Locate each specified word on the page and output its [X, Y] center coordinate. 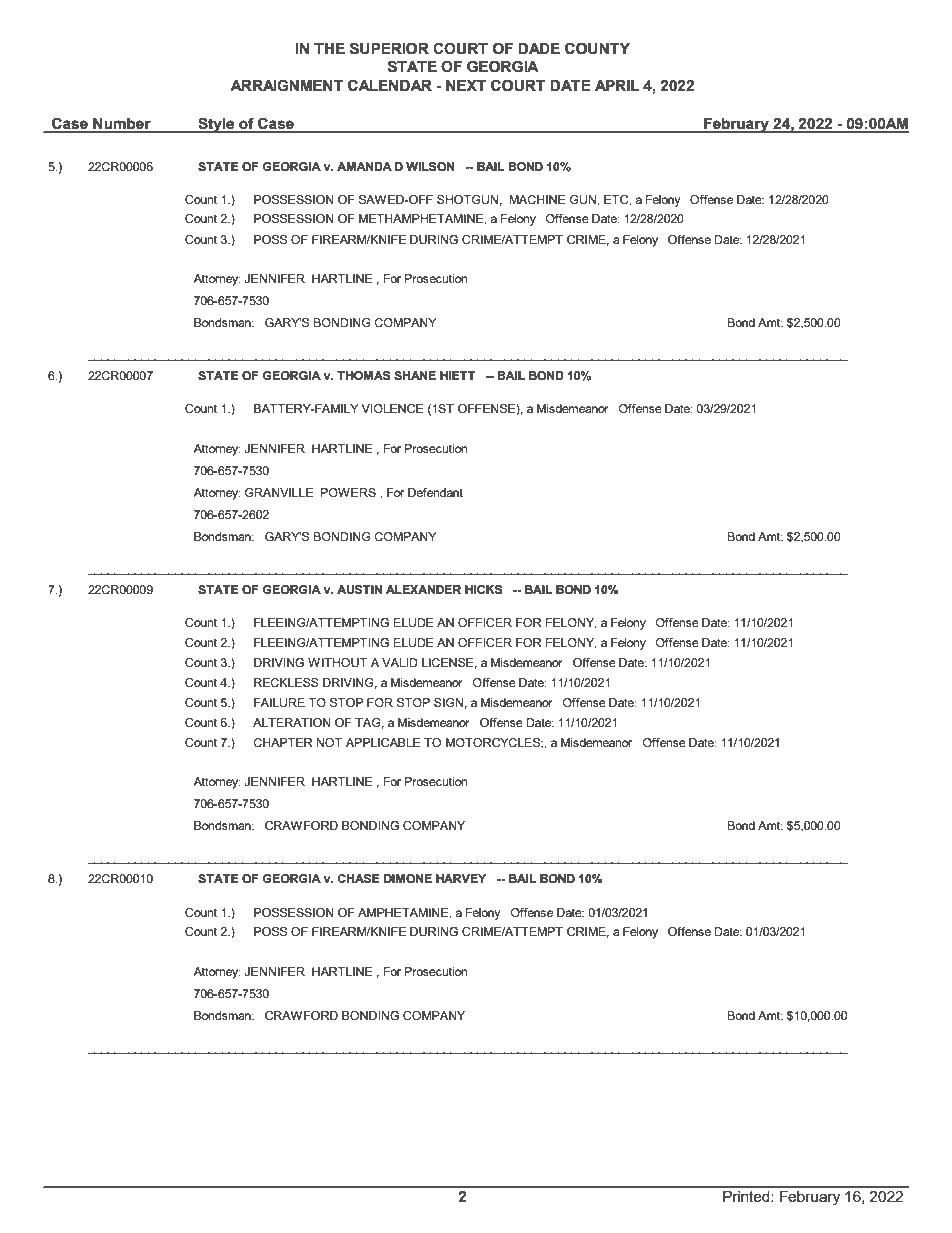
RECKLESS [286, 682]
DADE [539, 48]
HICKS [484, 589]
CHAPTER [283, 742]
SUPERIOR [389, 48]
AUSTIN [359, 590]
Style [216, 125]
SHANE [415, 375]
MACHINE [537, 199]
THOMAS [364, 375]
